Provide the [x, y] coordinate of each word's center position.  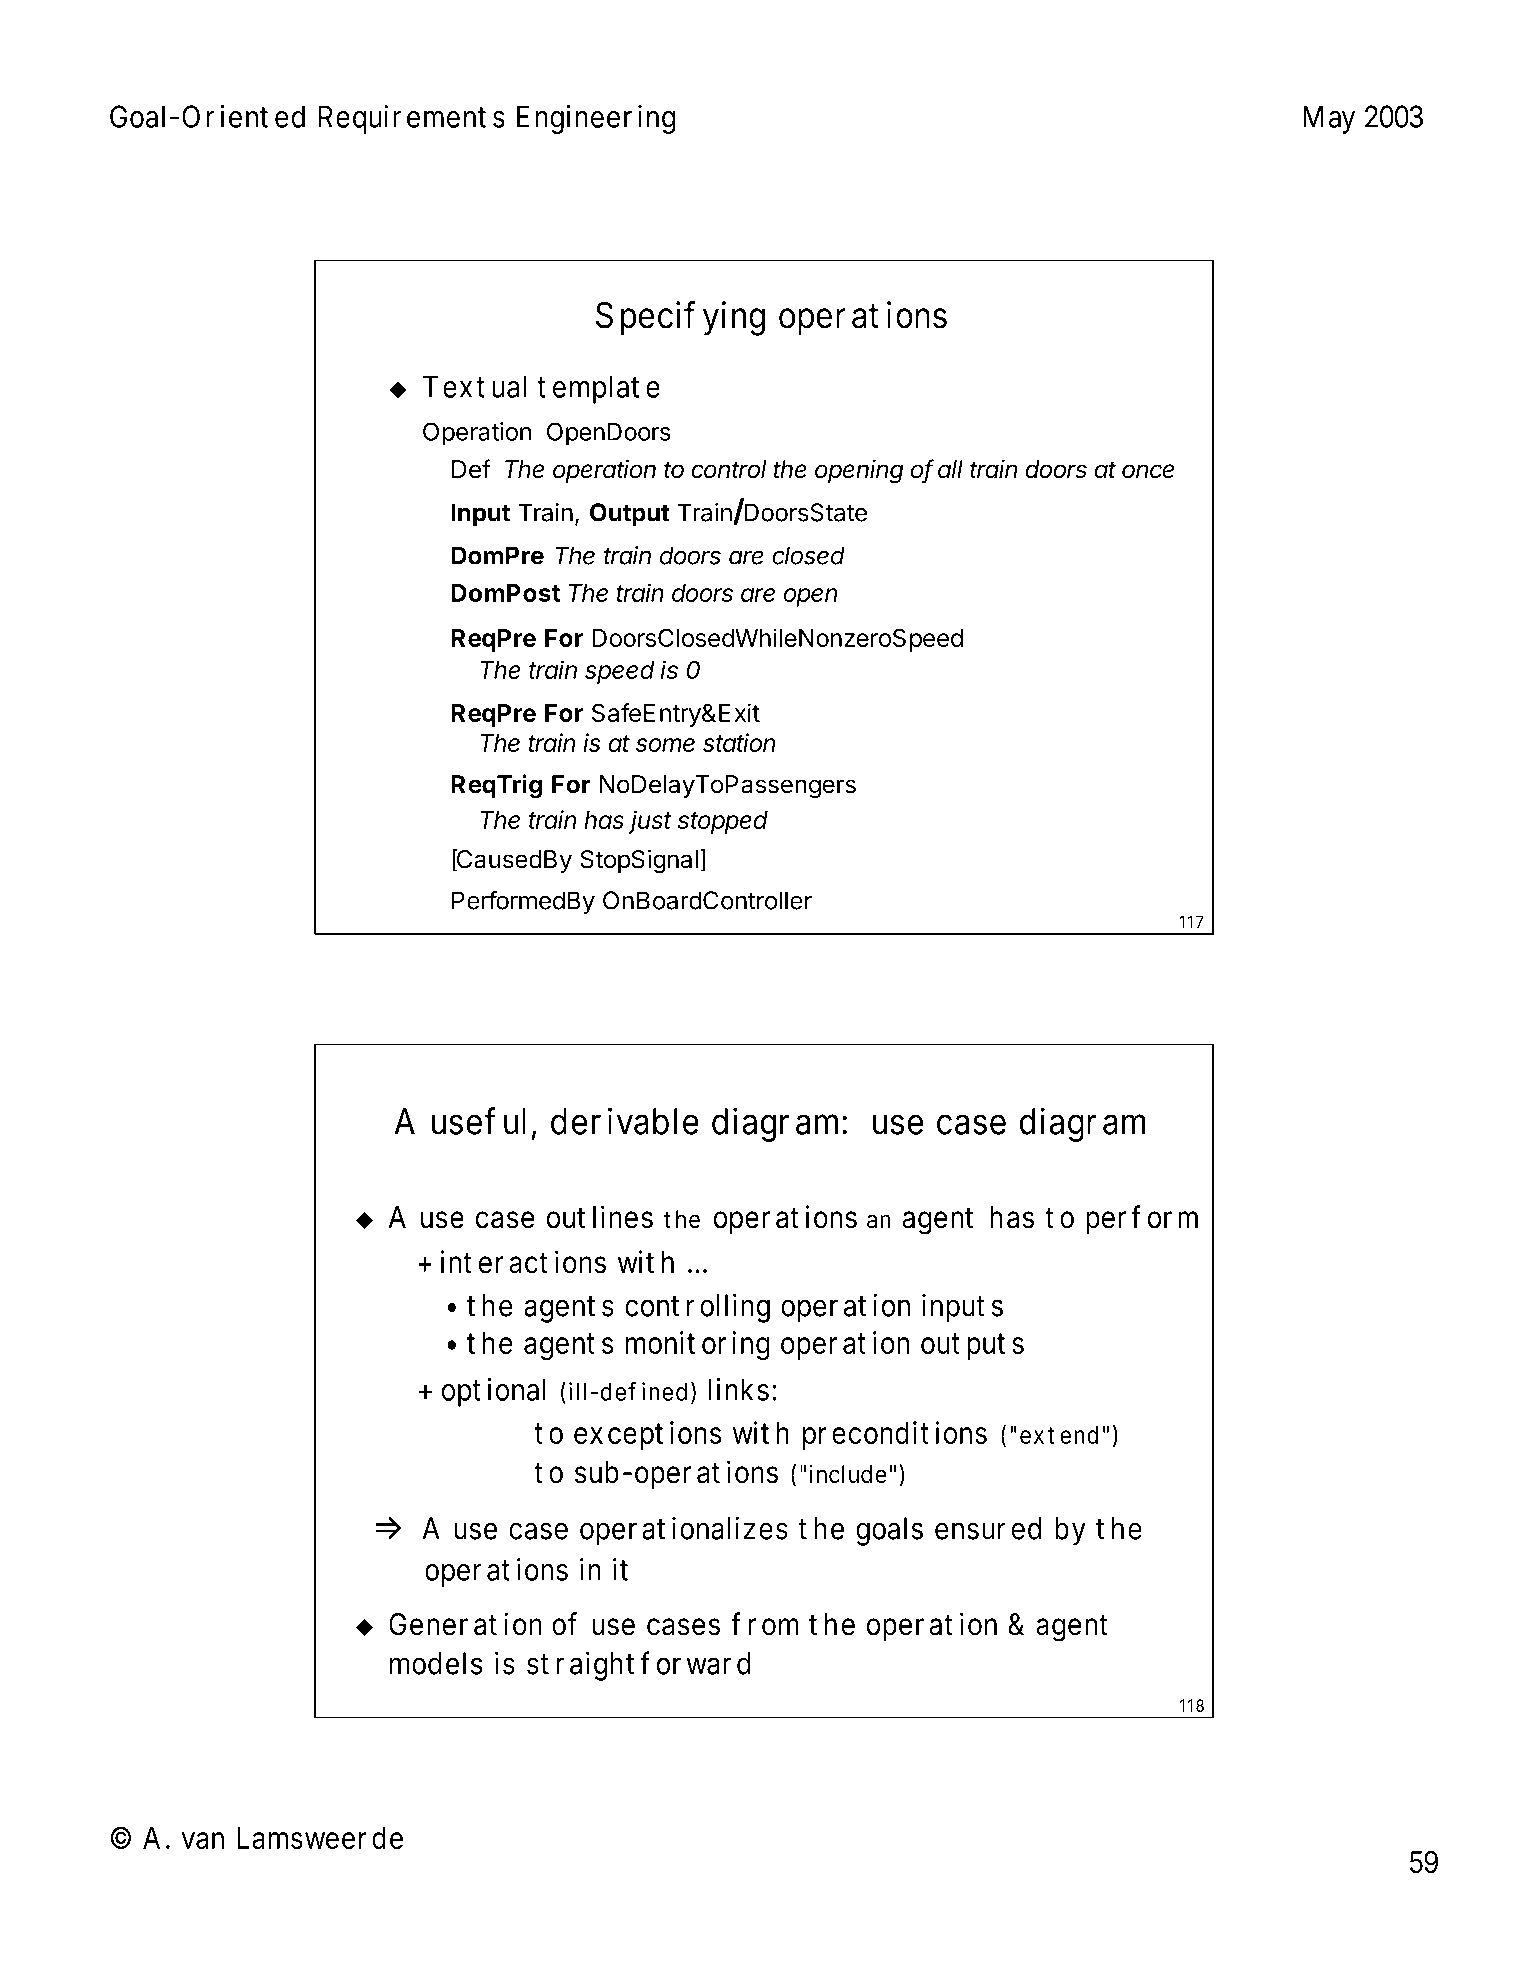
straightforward [639, 1666]
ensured [988, 1528]
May [1329, 119]
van [202, 1840]
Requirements [412, 119]
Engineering [596, 119]
